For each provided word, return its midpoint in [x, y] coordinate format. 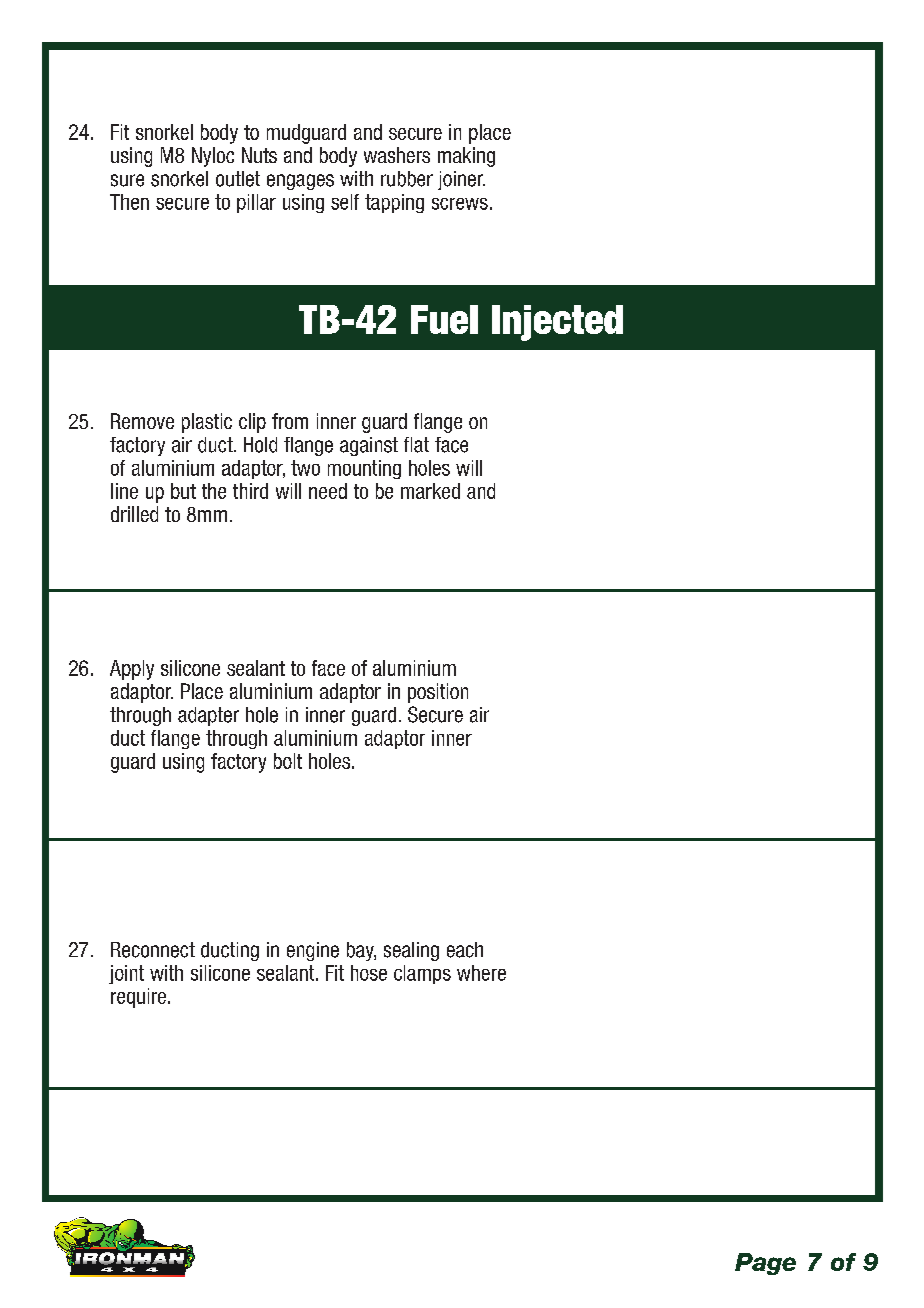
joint [126, 974]
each [465, 950]
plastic [207, 423]
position [438, 693]
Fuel [444, 319]
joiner [461, 180]
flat [416, 445]
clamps [422, 974]
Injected [557, 323]
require [138, 998]
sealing [411, 951]
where [481, 973]
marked [430, 491]
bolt [288, 761]
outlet [238, 179]
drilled [134, 514]
